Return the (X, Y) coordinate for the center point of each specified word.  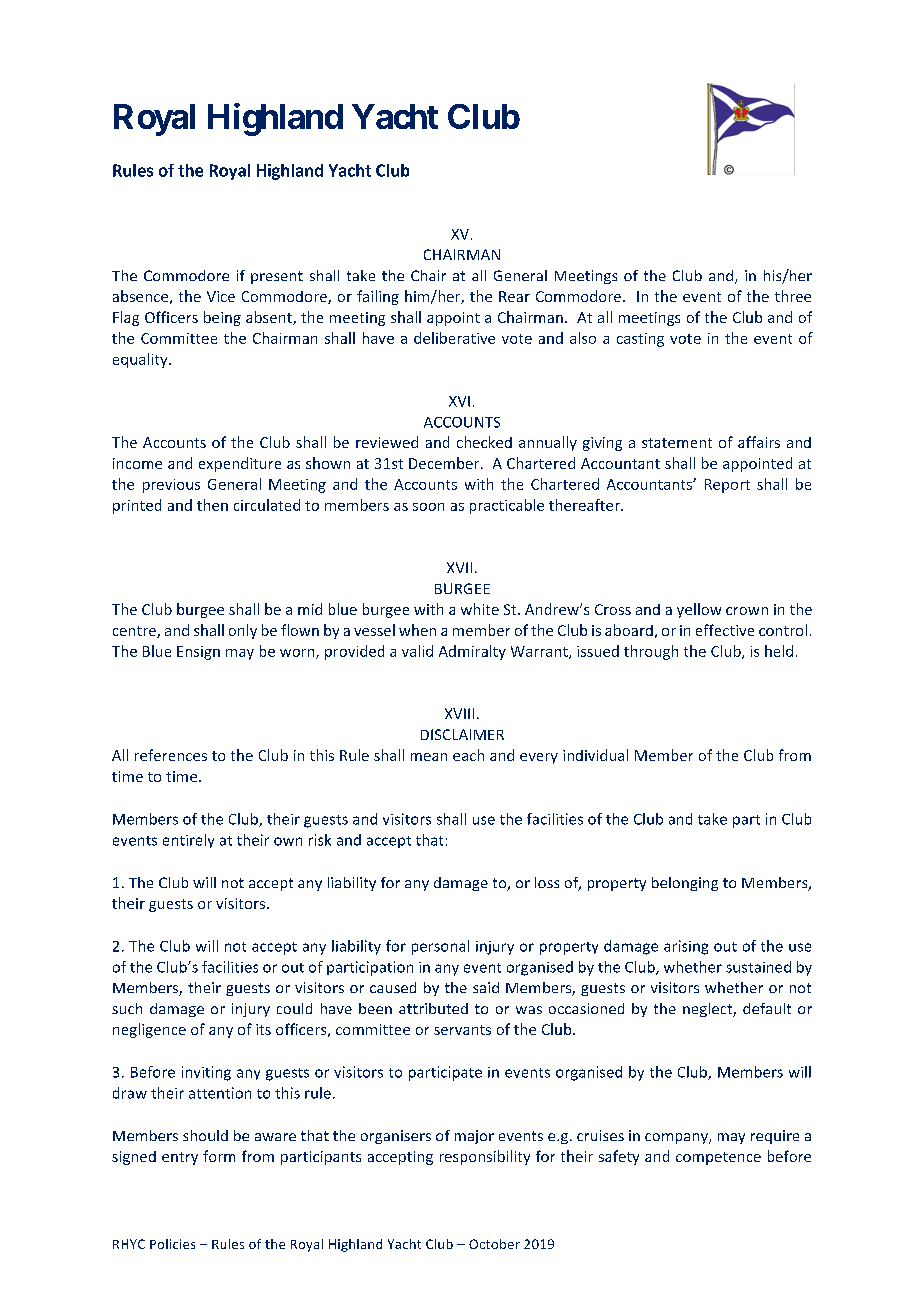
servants (462, 1030)
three (793, 296)
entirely (188, 841)
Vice (221, 296)
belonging (685, 884)
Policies (172, 1244)
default (767, 1008)
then (212, 505)
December (445, 463)
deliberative (454, 338)
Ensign (198, 653)
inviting (206, 1073)
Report (727, 486)
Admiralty (472, 652)
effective (725, 630)
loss (547, 882)
